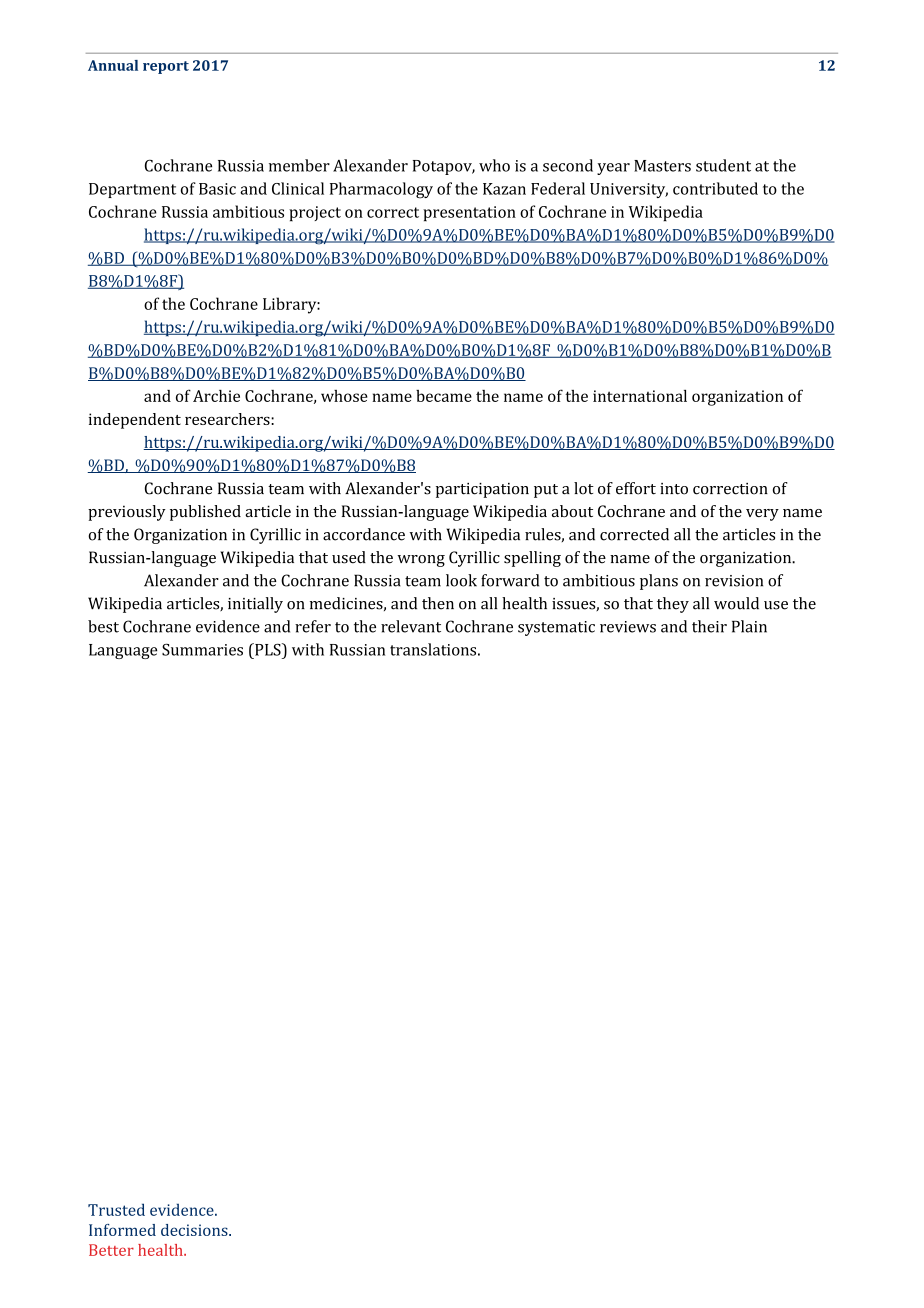  I want to click on Pharmacology, so click(381, 190).
